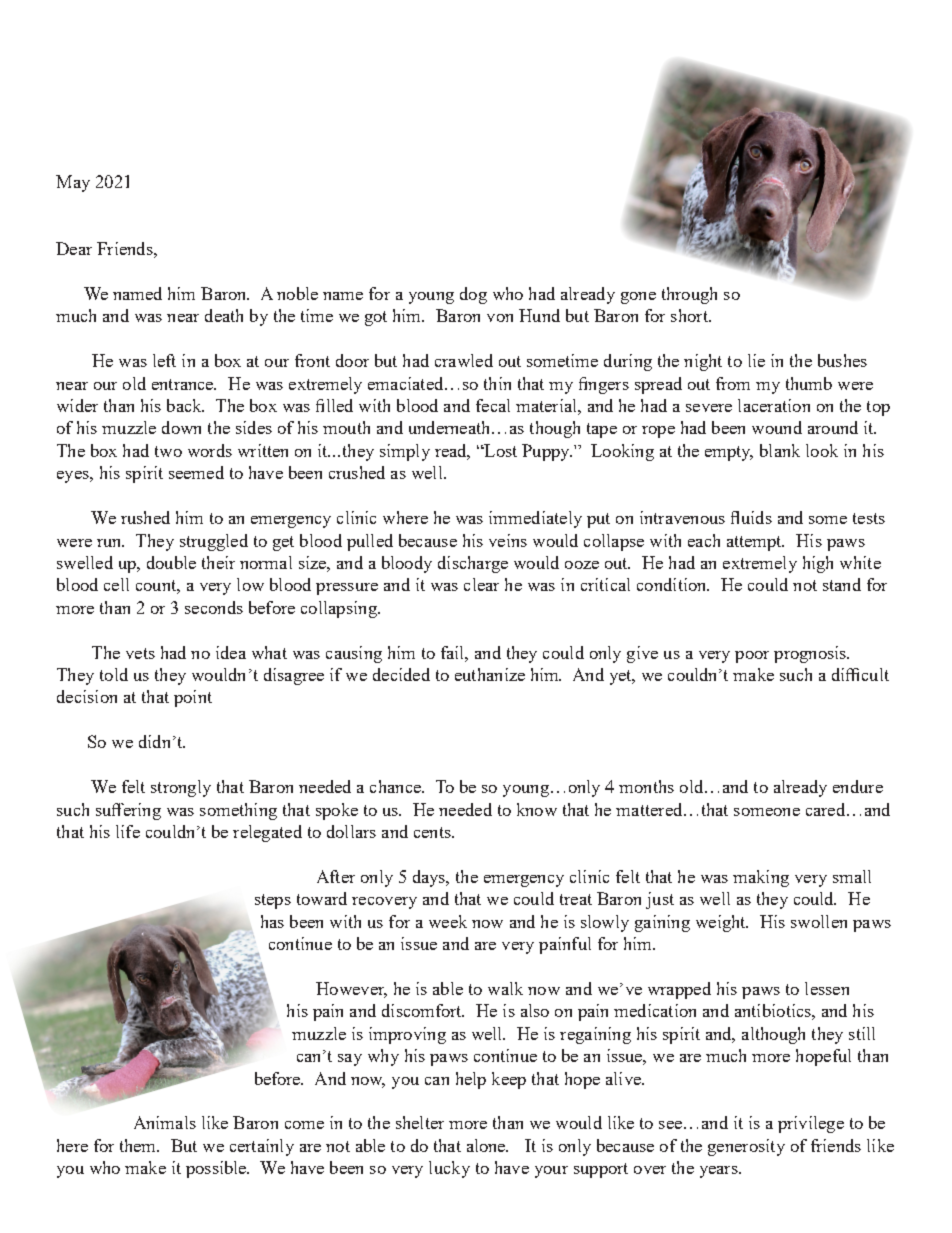 The image size is (952, 1233). Describe the element at coordinates (752, 657) in the document. I see `poor` at that location.
